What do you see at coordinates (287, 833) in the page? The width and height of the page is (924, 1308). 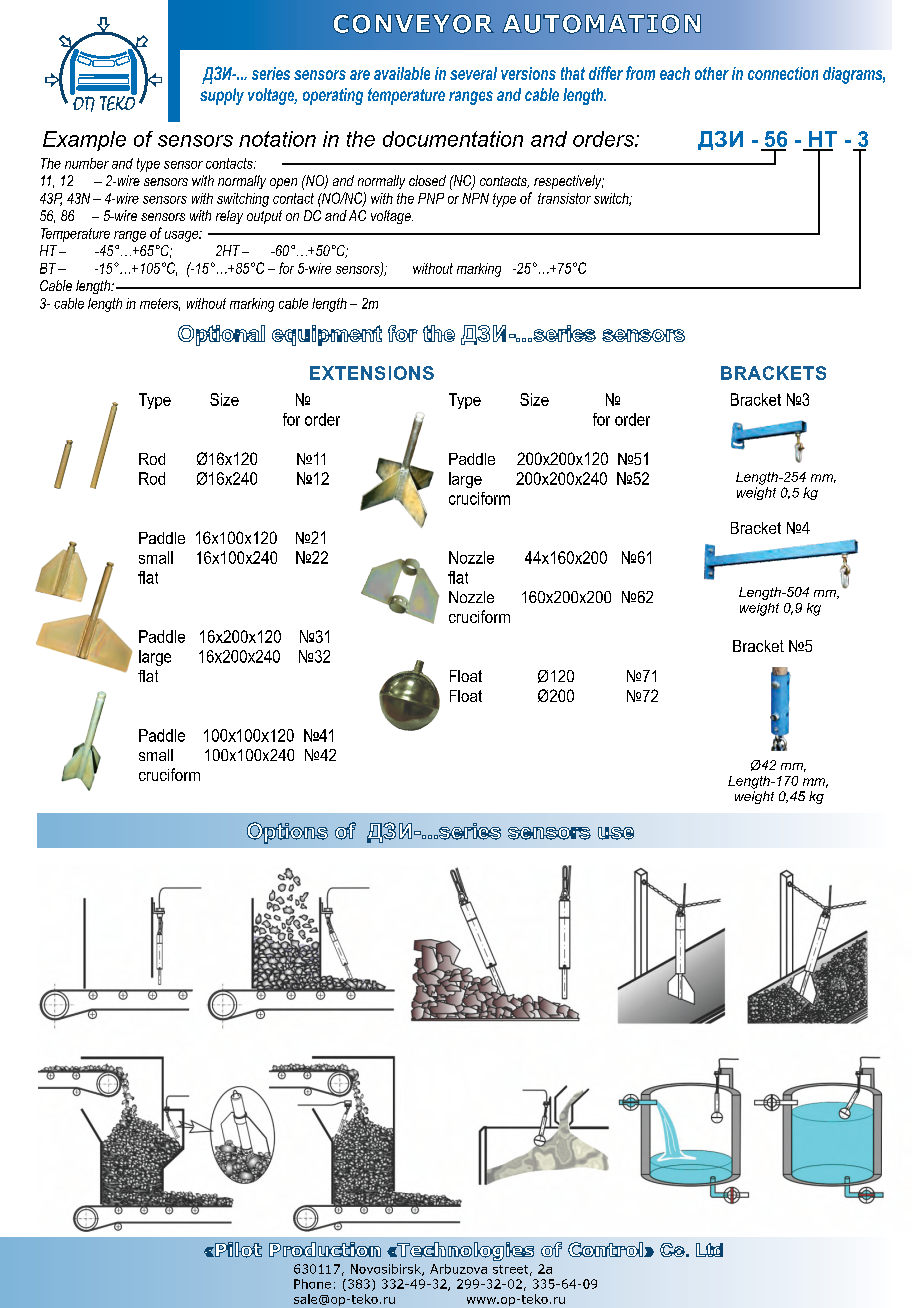 I see `Options` at bounding box center [287, 833].
